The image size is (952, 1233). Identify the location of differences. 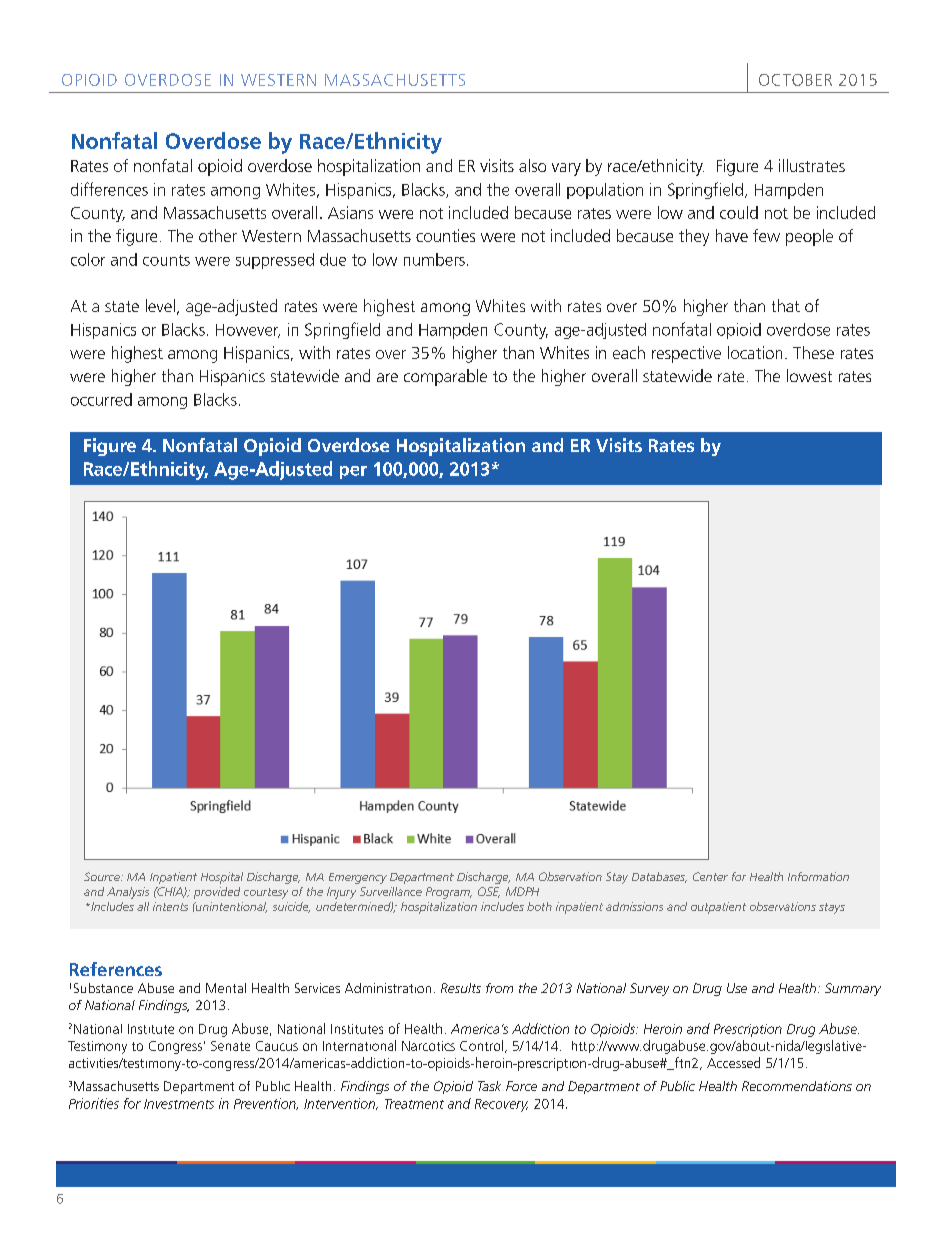
(109, 189).
